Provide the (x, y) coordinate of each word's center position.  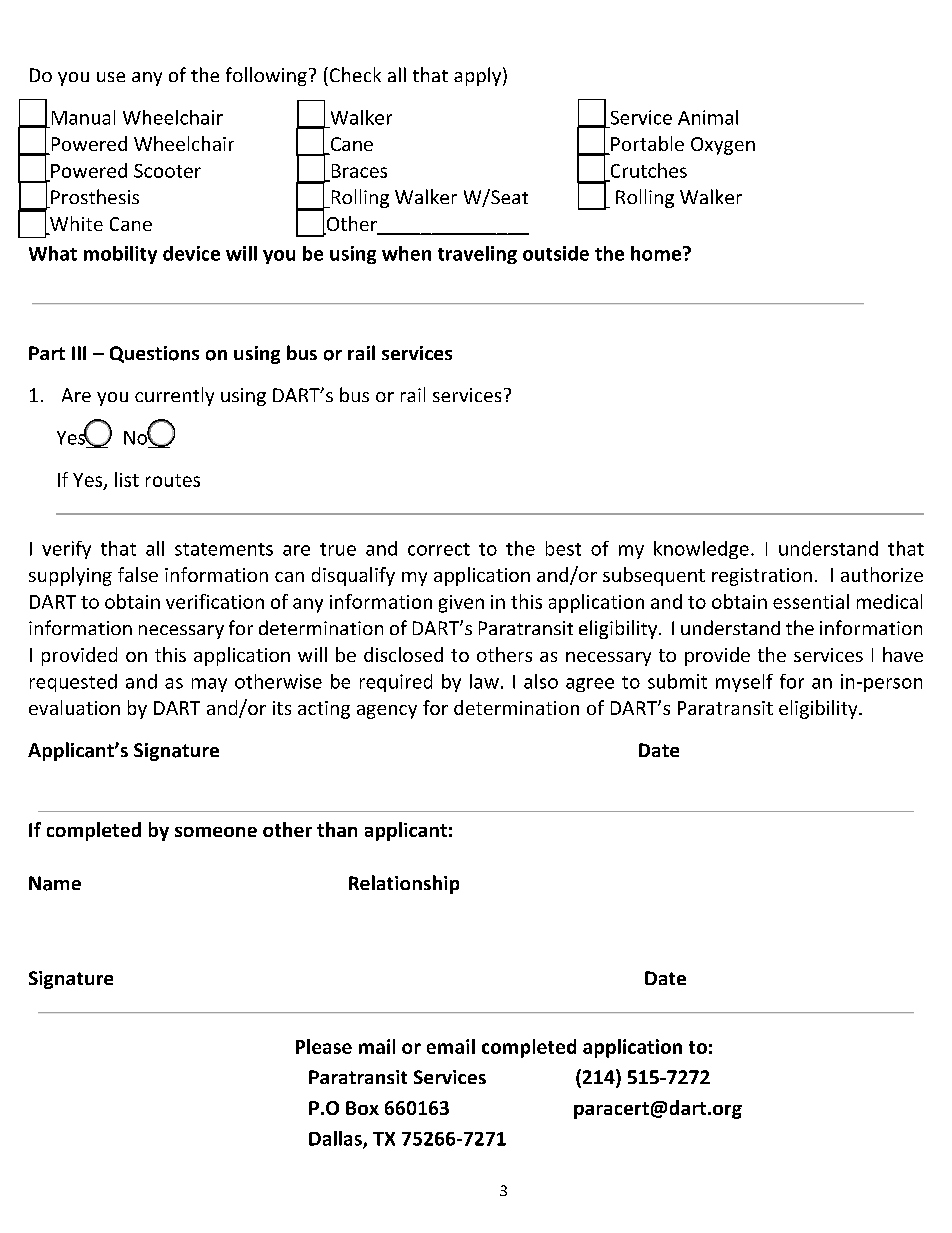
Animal (708, 117)
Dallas (336, 1139)
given (461, 604)
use (111, 77)
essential (811, 601)
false (138, 574)
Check (354, 74)
